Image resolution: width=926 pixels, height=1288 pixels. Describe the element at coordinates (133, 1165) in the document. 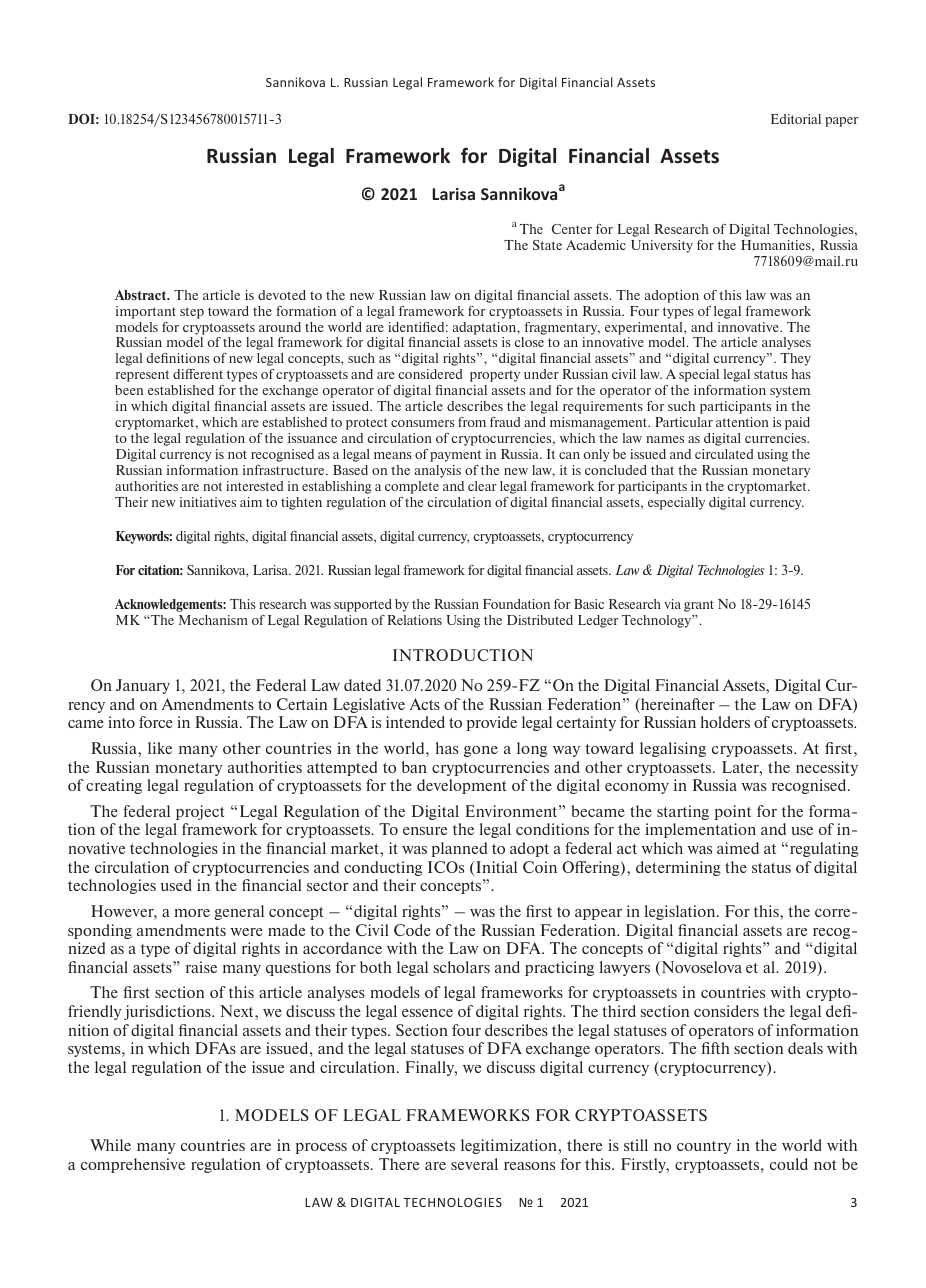

I see `comprehensive` at that location.
